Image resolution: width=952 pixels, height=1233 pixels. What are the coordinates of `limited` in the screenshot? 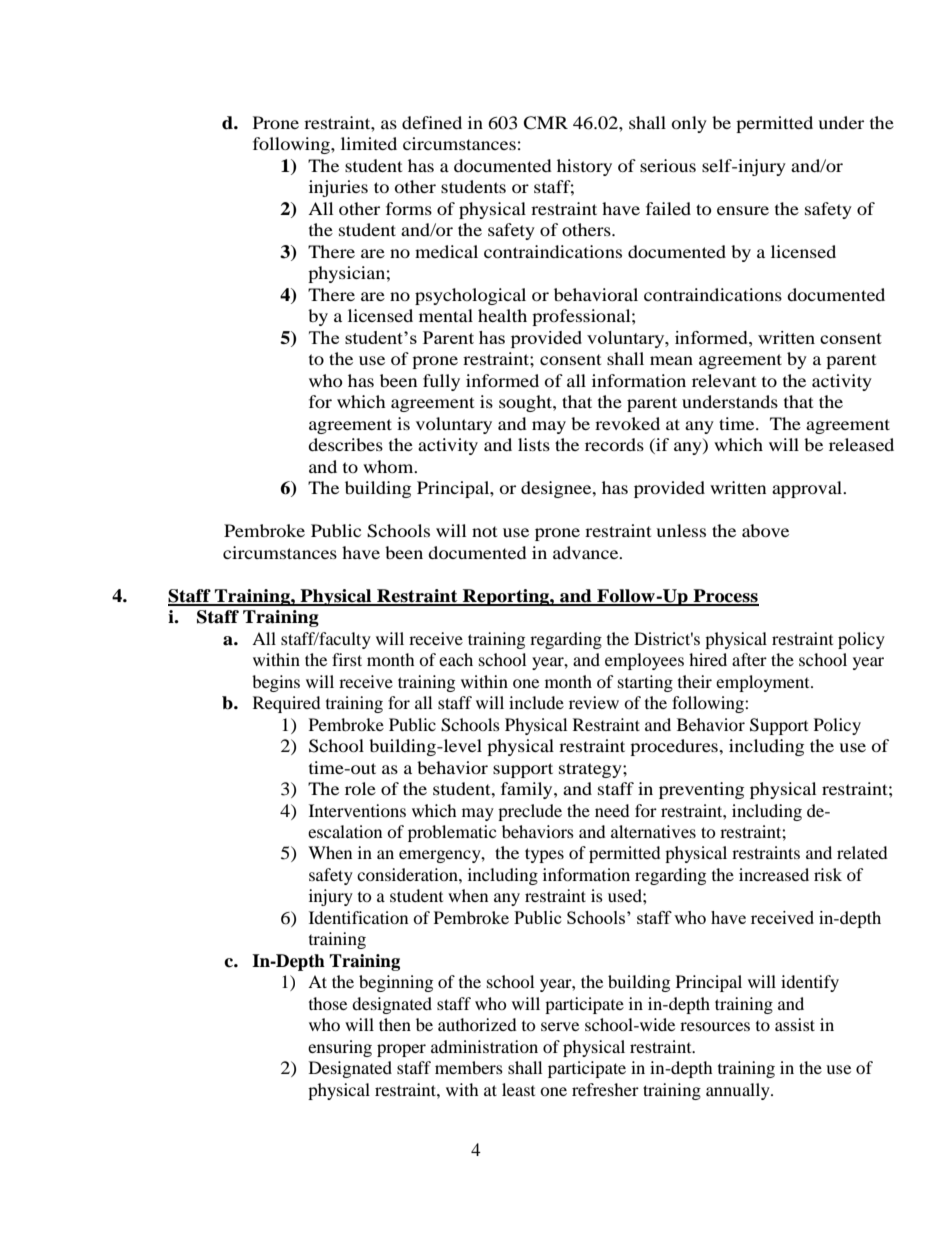 It's located at (369, 143).
